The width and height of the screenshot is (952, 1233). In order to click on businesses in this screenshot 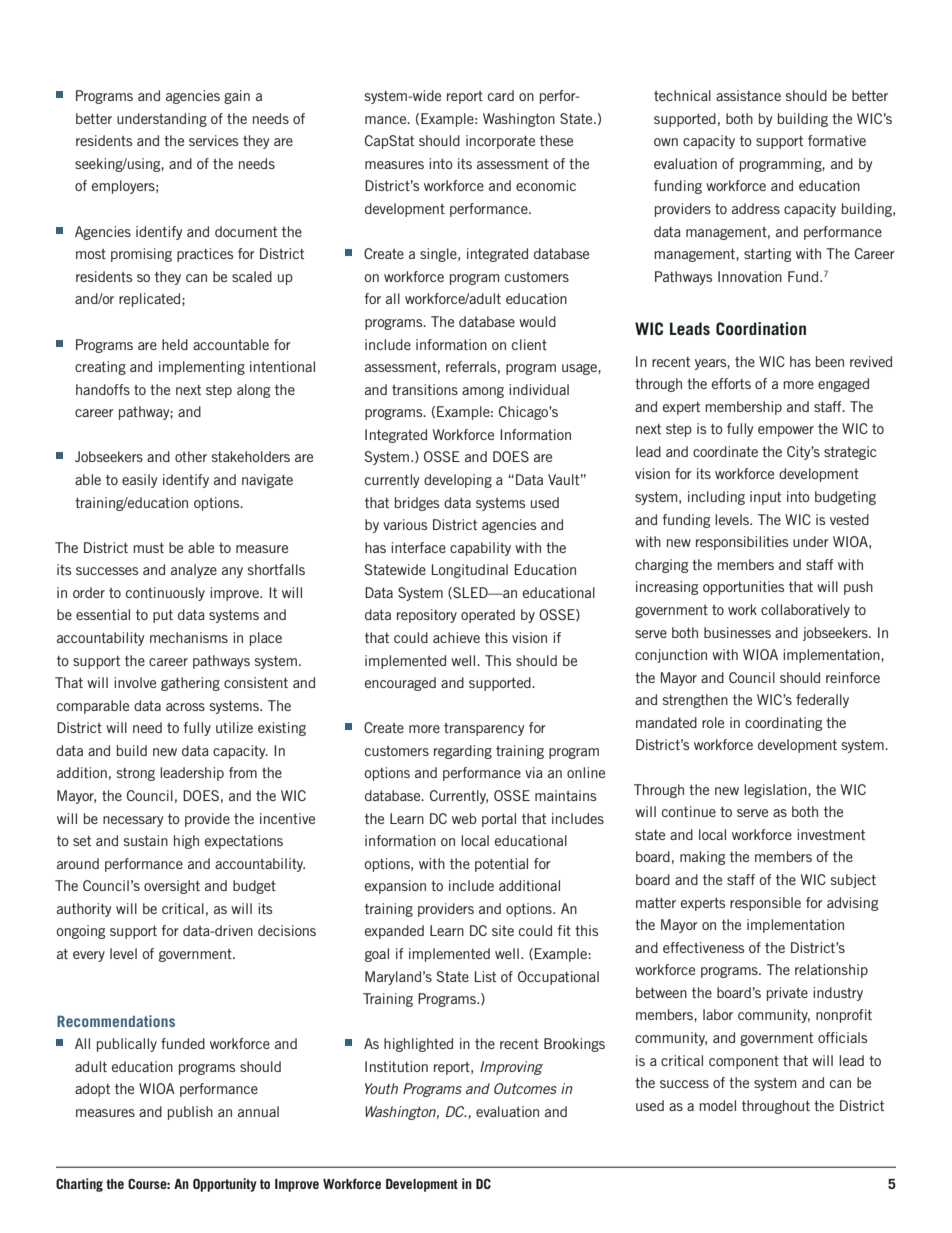, I will do `click(737, 632)`.
